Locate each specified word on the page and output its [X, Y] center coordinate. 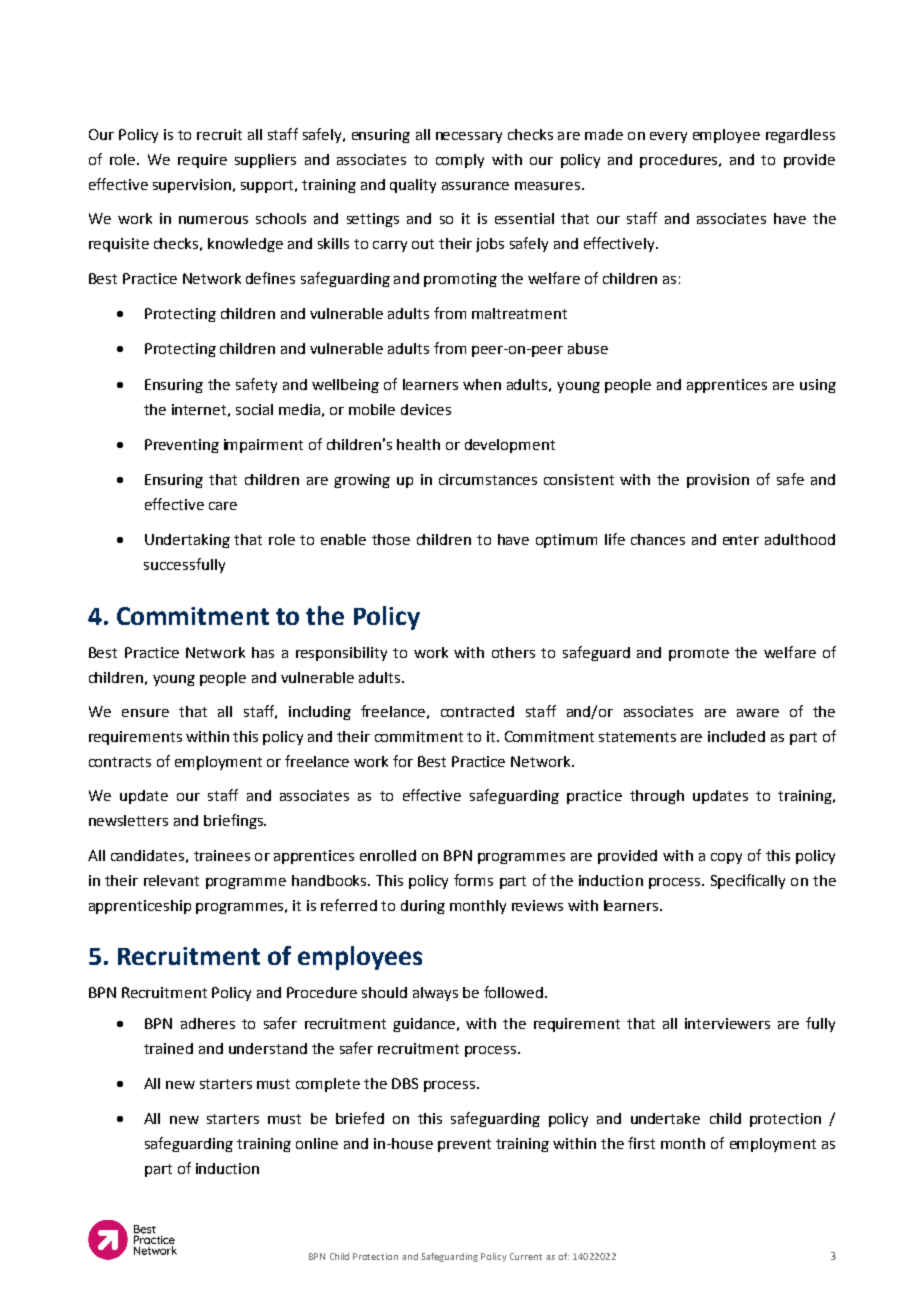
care [223, 506]
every [668, 137]
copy [726, 858]
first [641, 1143]
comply [460, 161]
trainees [222, 855]
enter [741, 540]
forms [473, 880]
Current [526, 1256]
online [317, 1143]
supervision [192, 186]
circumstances [488, 479]
